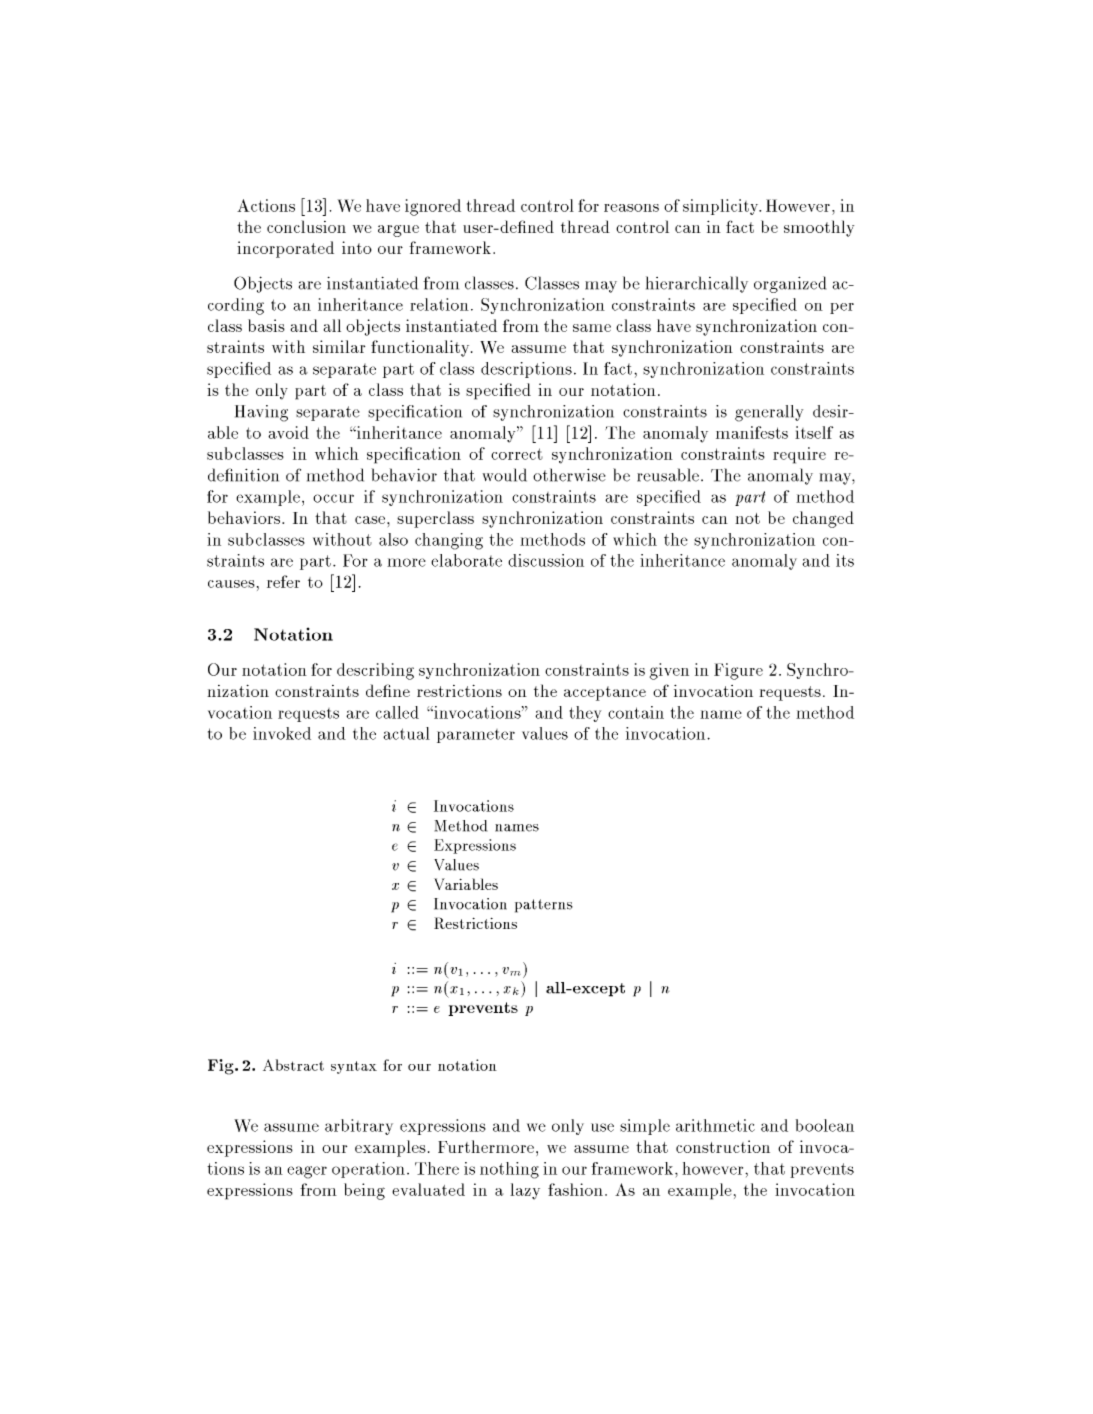 This screenshot has width=1093, height=1414. Describe the element at coordinates (544, 906) in the screenshot. I see `patterns` at that location.
